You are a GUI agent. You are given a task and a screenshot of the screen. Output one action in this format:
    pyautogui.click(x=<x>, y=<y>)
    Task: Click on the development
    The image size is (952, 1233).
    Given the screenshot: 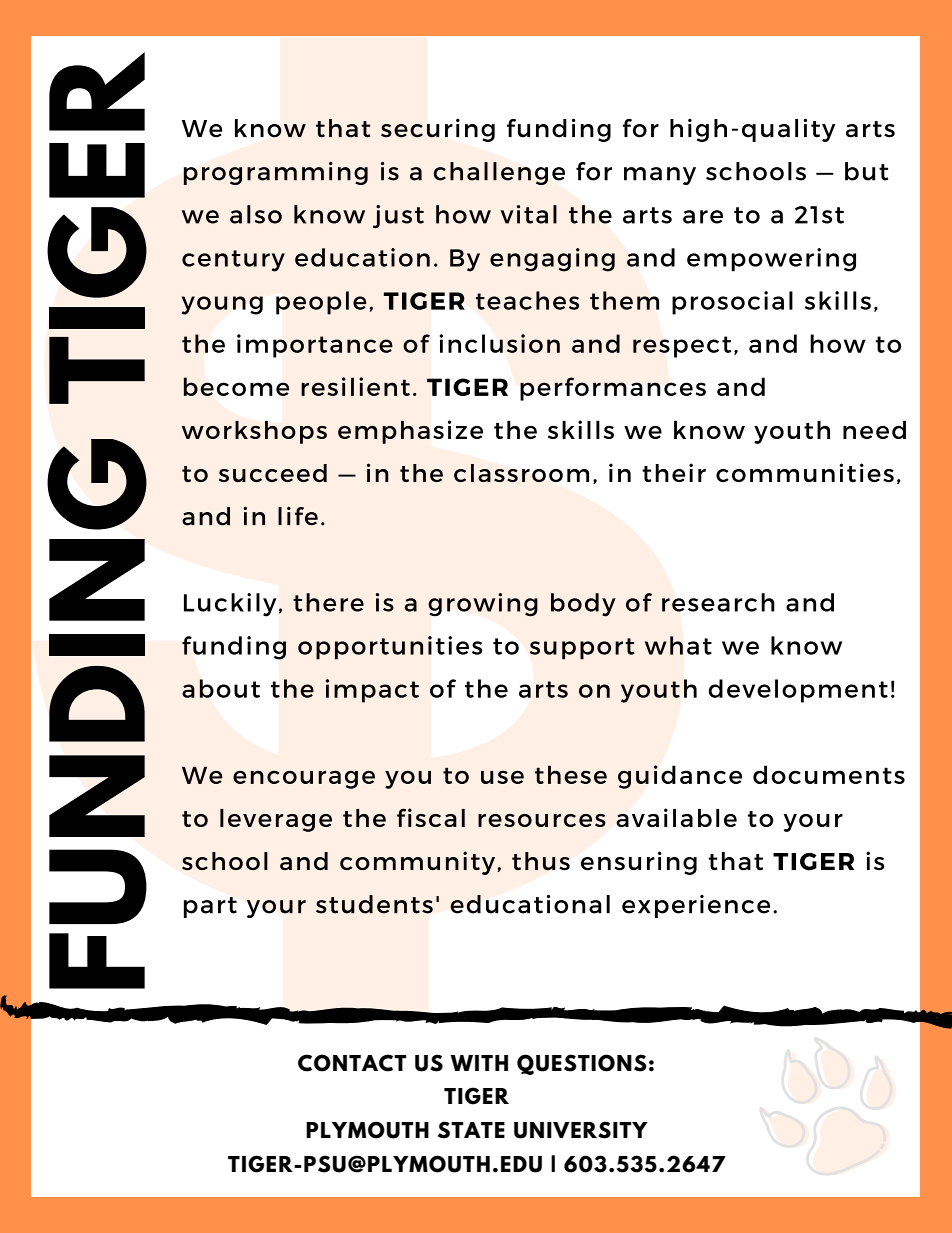 What is the action you would take?
    pyautogui.click(x=798, y=691)
